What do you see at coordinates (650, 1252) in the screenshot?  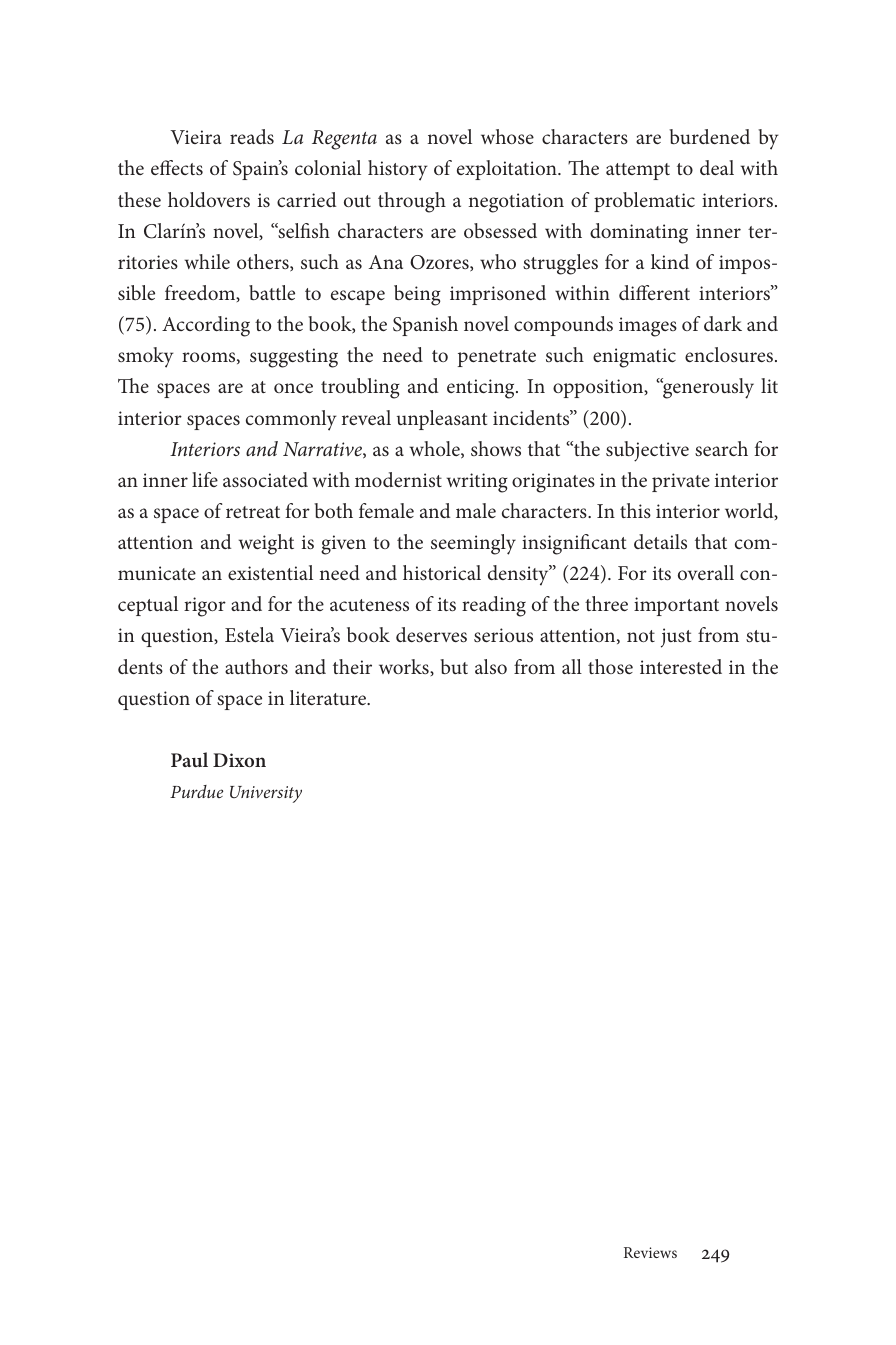 I see `Reviews` at bounding box center [650, 1252].
